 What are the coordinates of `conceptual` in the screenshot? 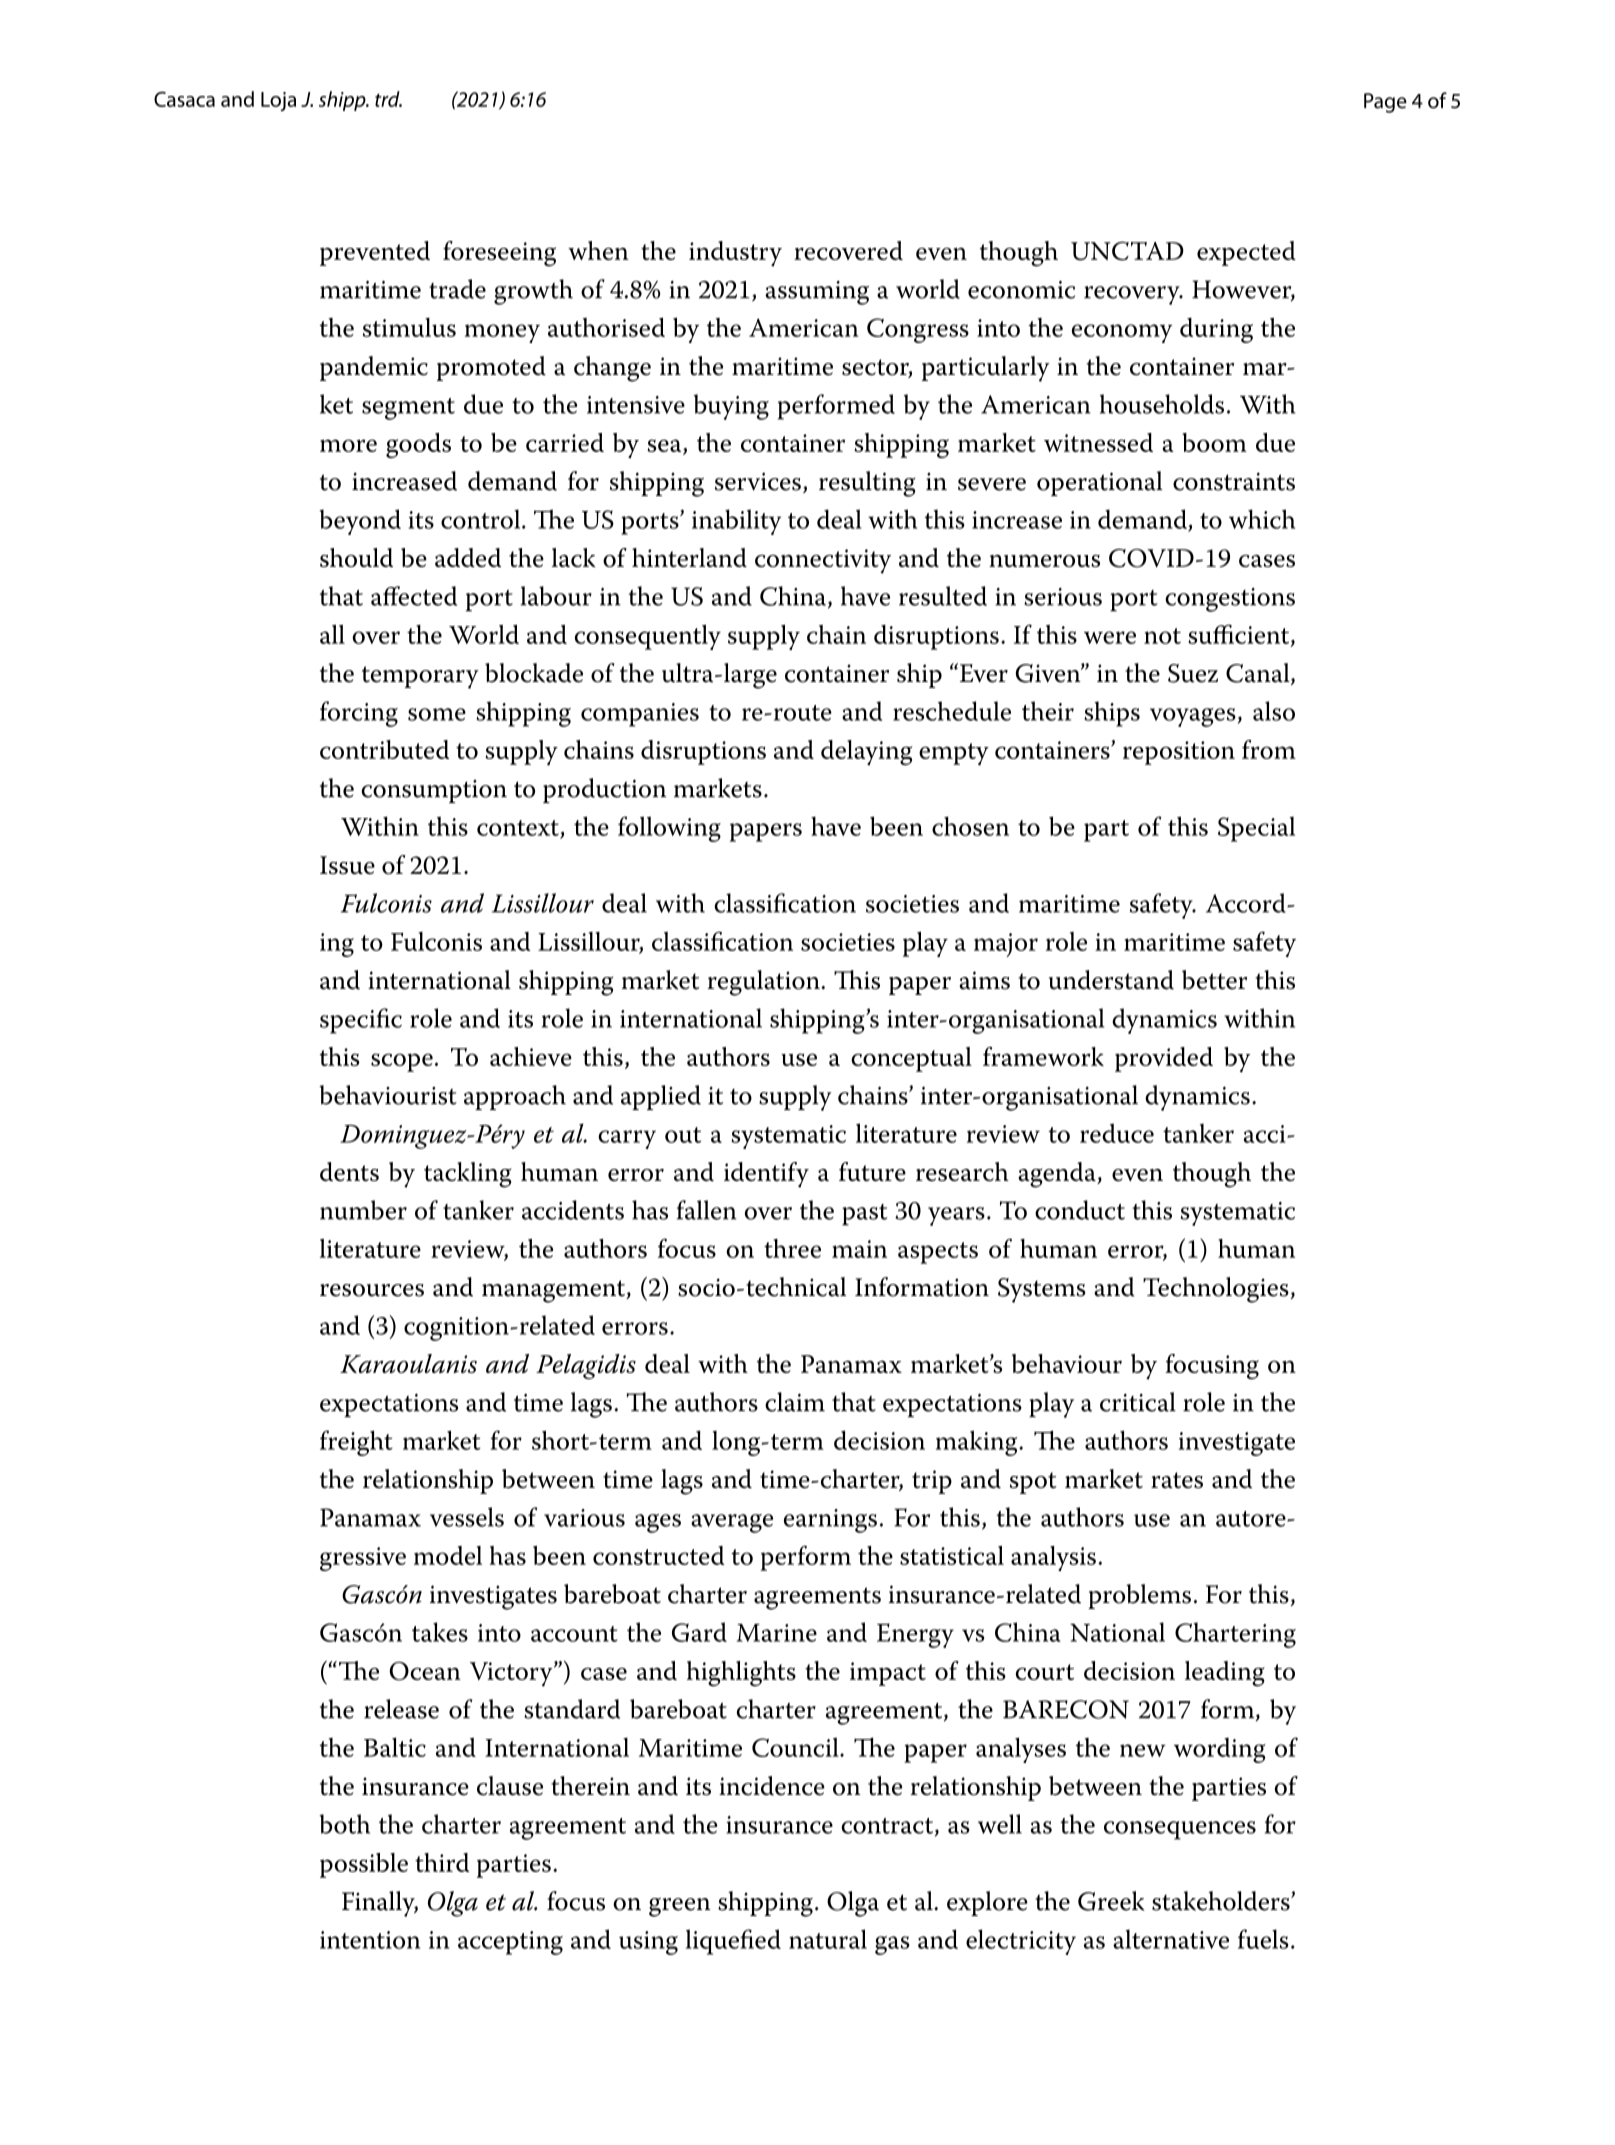 It's located at (911, 1059).
